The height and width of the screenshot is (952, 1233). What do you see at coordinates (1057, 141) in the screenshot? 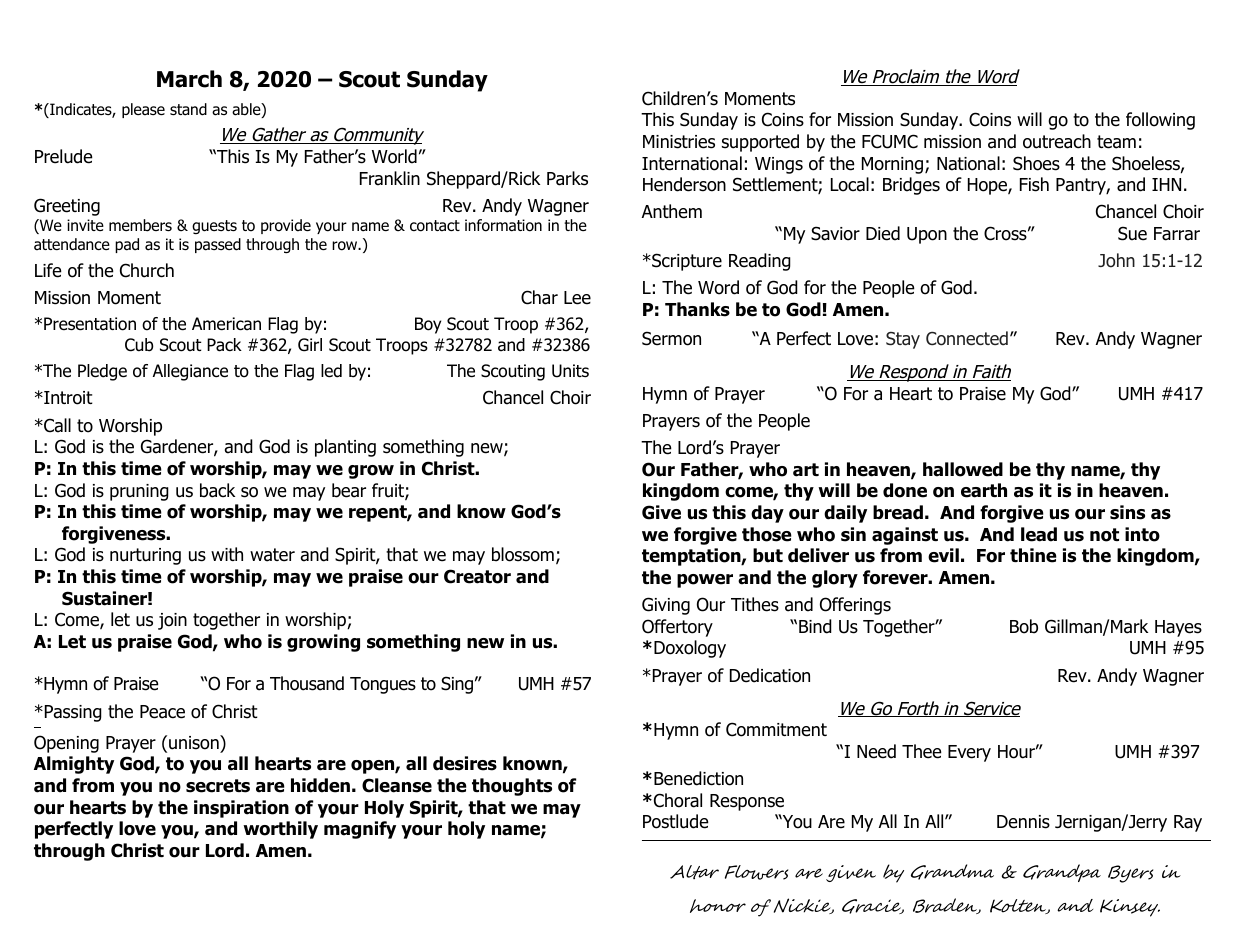
I see `outreach` at bounding box center [1057, 141].
